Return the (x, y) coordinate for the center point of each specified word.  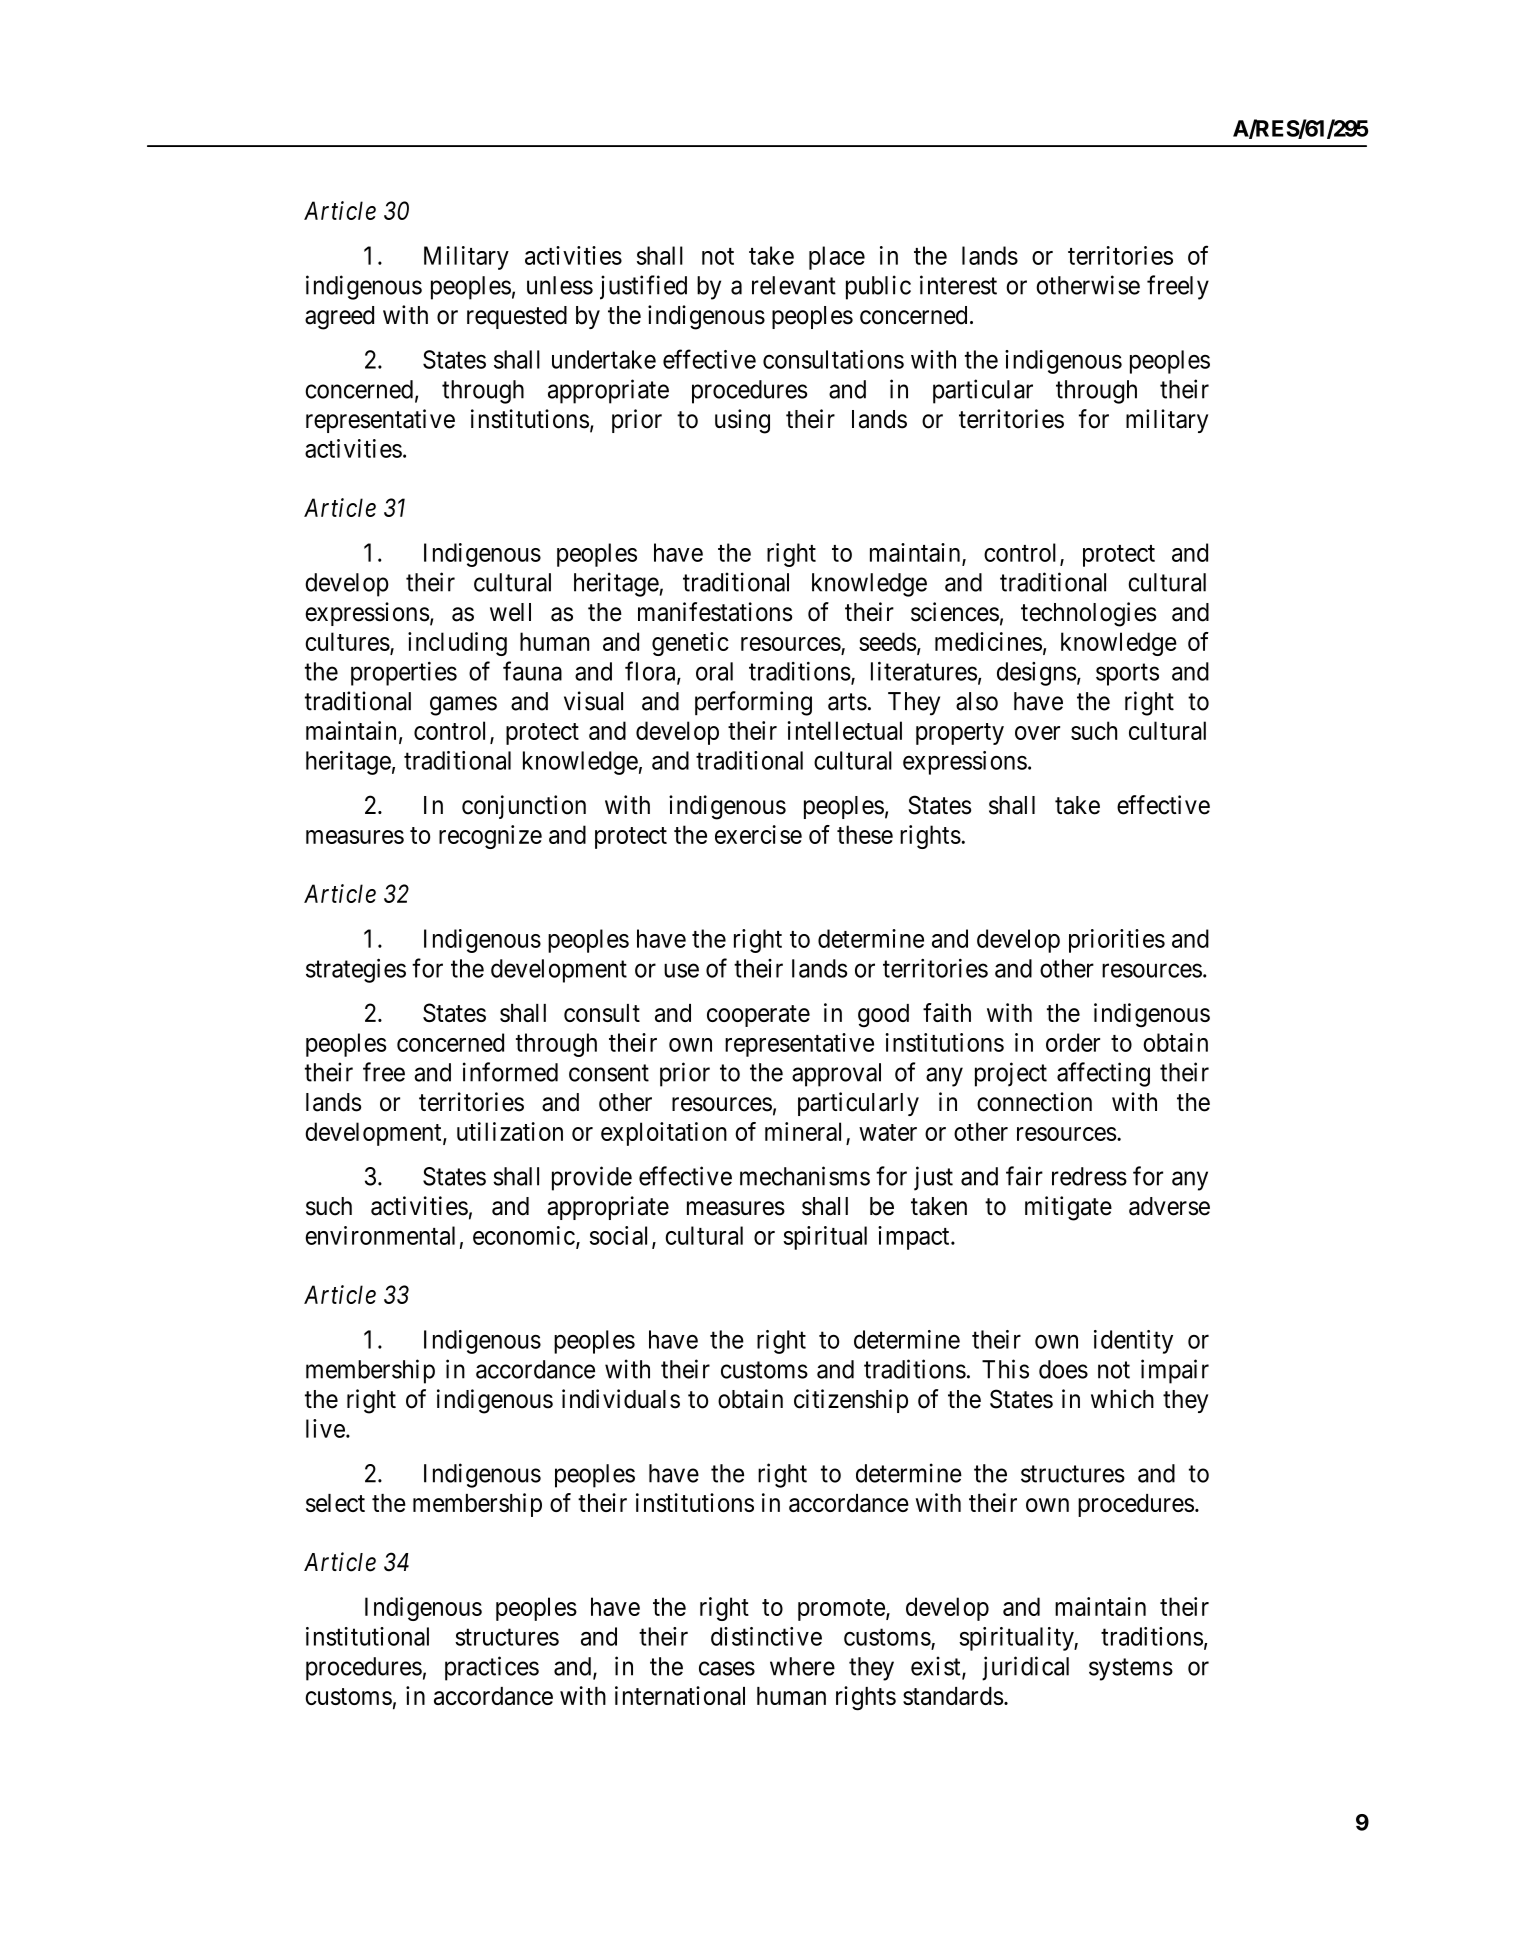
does (1063, 1369)
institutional (367, 1636)
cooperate (758, 1016)
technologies (1088, 614)
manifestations (715, 612)
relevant (794, 285)
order (1073, 1042)
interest (958, 285)
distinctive (766, 1636)
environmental (380, 1235)
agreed (339, 318)
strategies (356, 970)
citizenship (851, 1401)
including (457, 644)
